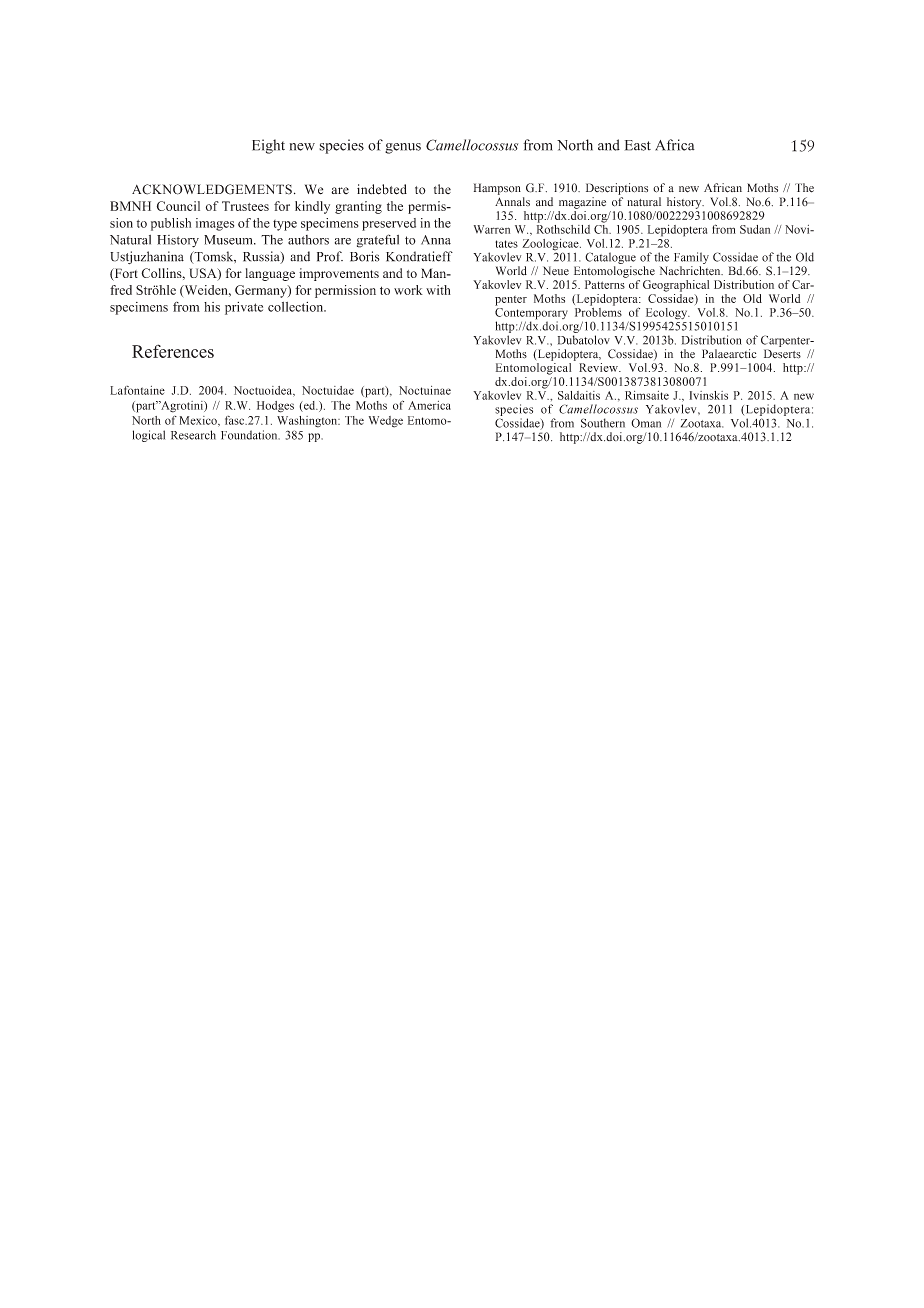  I want to click on Foundation, so click(250, 435).
